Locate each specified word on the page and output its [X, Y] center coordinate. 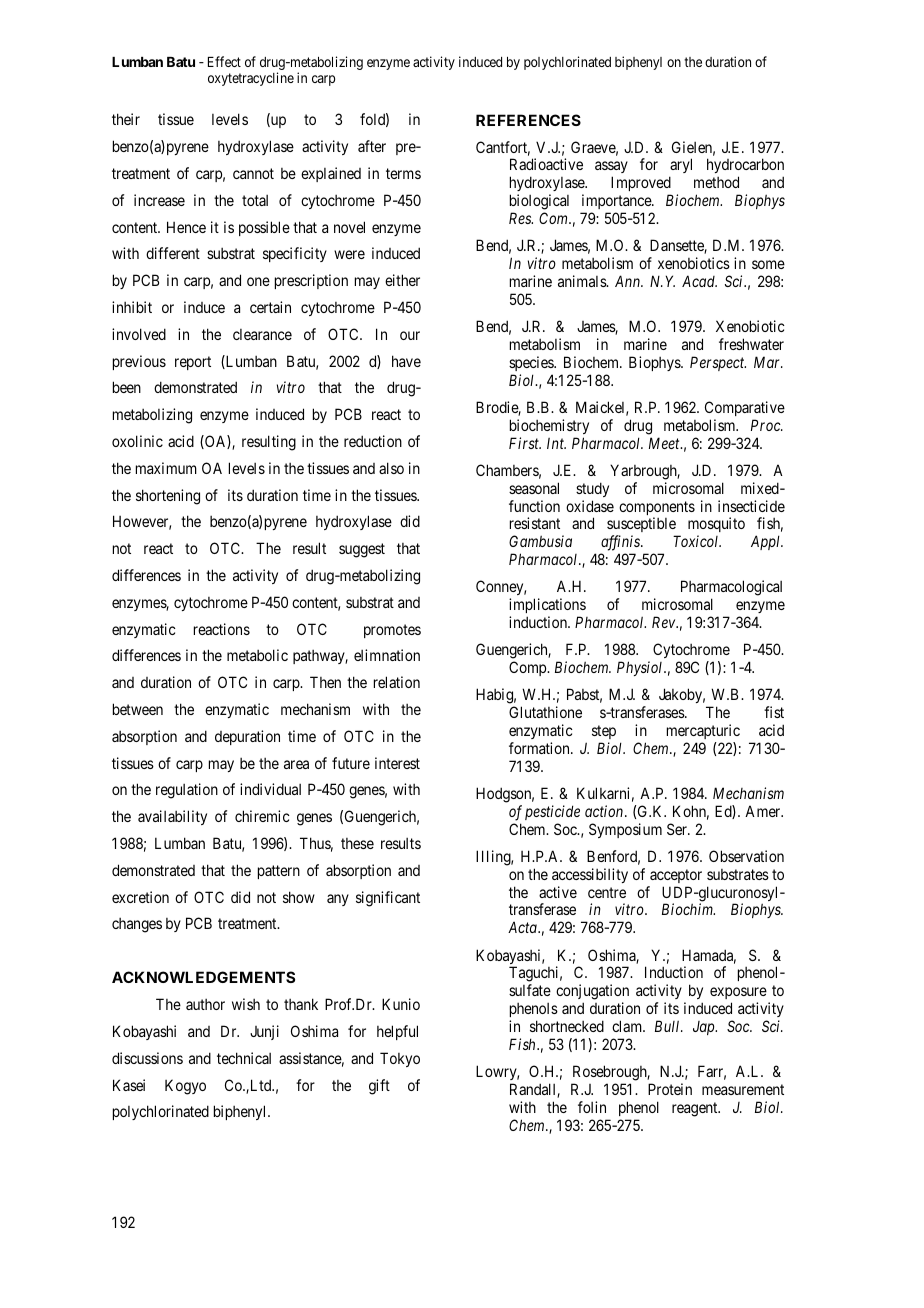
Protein [670, 1089]
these [357, 843]
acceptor [676, 876]
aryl [680, 167]
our [410, 335]
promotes [392, 631]
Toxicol [697, 541]
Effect [224, 61]
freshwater [751, 344]
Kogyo [185, 1087]
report [193, 363]
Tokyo [400, 1059]
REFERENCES [528, 120]
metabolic [257, 655]
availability [172, 817]
